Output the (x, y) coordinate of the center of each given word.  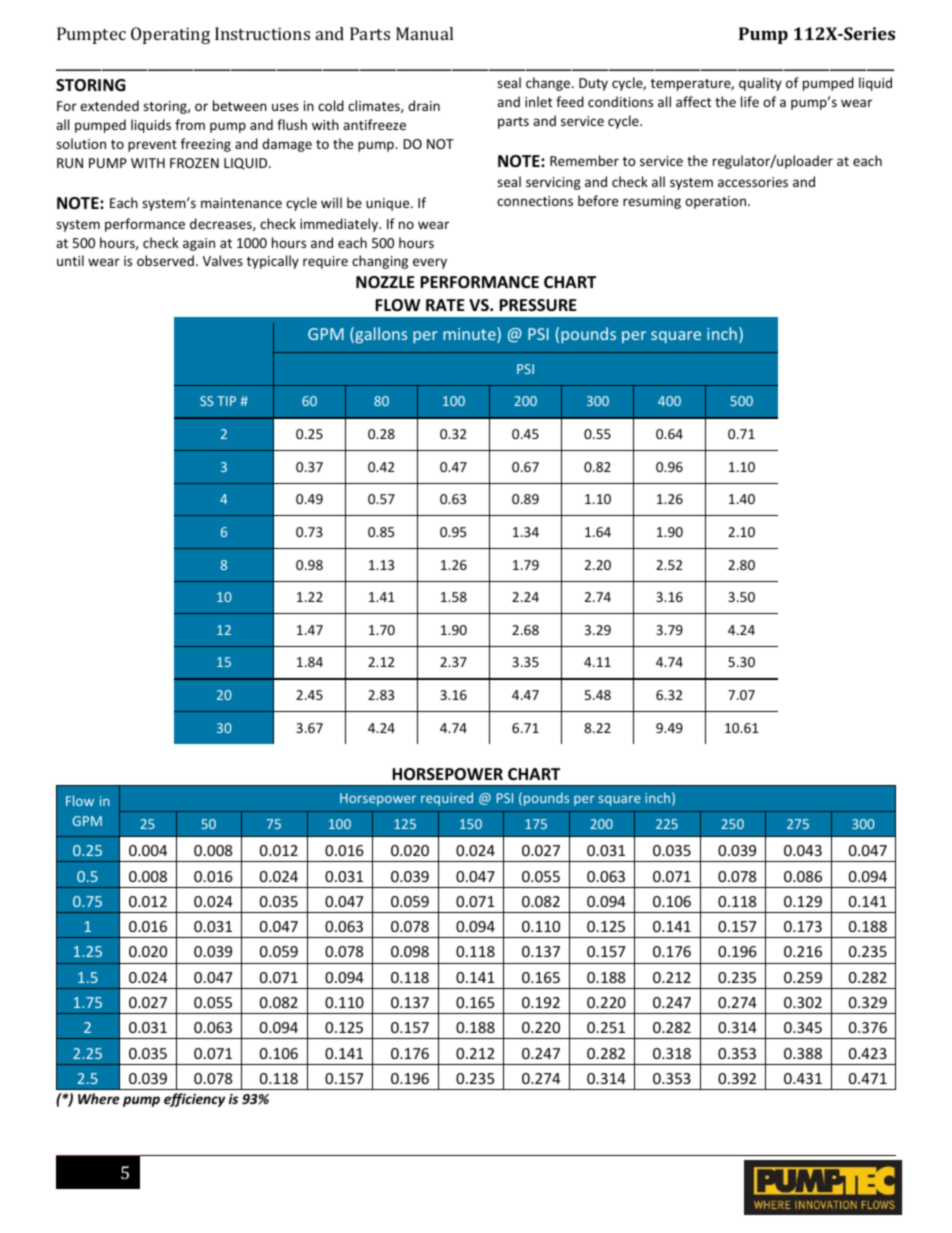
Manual (424, 33)
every (430, 263)
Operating (170, 35)
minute (470, 335)
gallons (380, 335)
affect (693, 101)
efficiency (194, 1100)
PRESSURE (538, 305)
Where (99, 1098)
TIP (226, 401)
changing (380, 262)
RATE (445, 305)
